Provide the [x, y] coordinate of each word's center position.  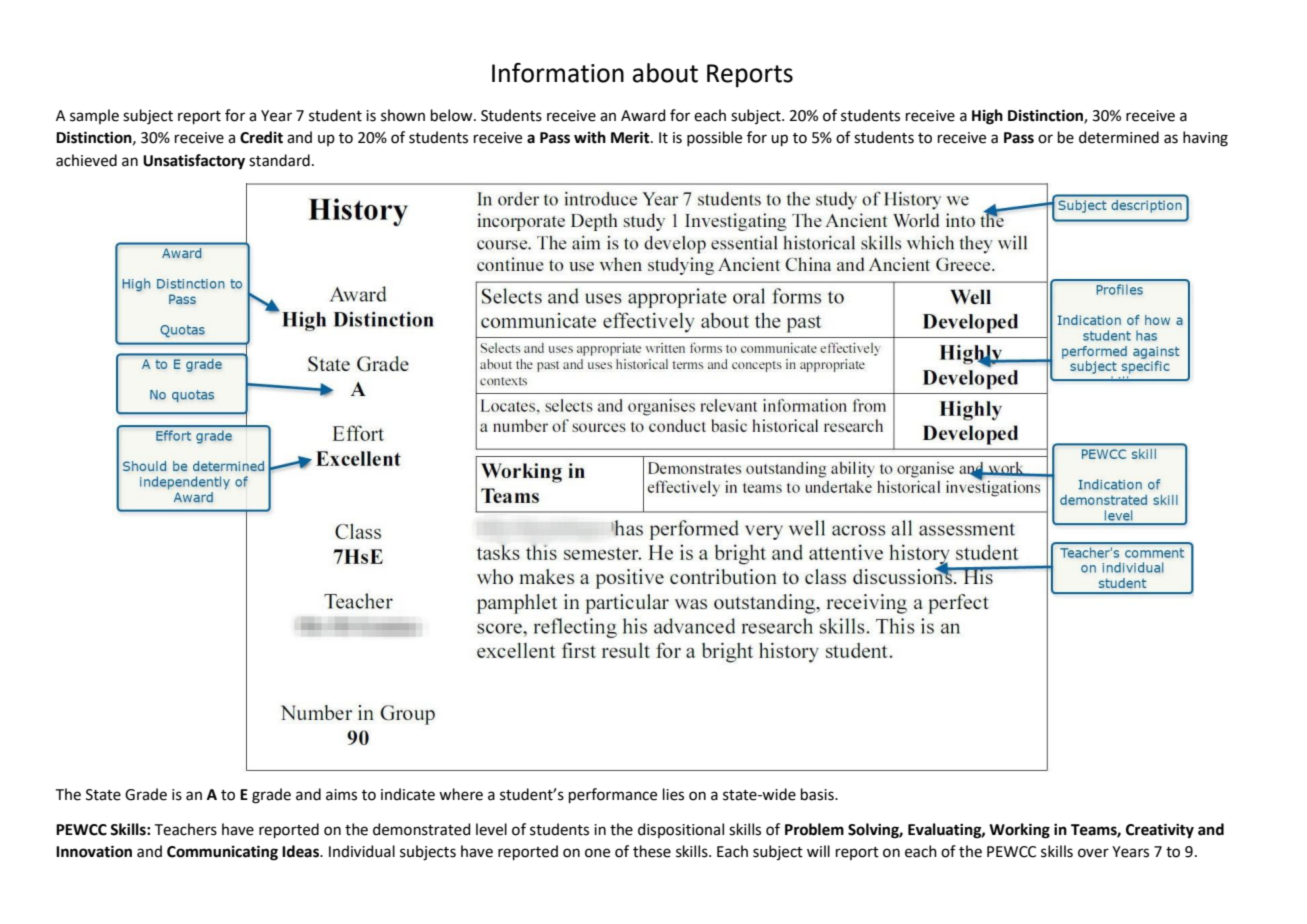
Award [643, 115]
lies [673, 794]
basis [818, 794]
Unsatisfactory [194, 162]
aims [341, 795]
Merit [631, 137]
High [987, 117]
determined [1119, 137]
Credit [261, 137]
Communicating [222, 853]
